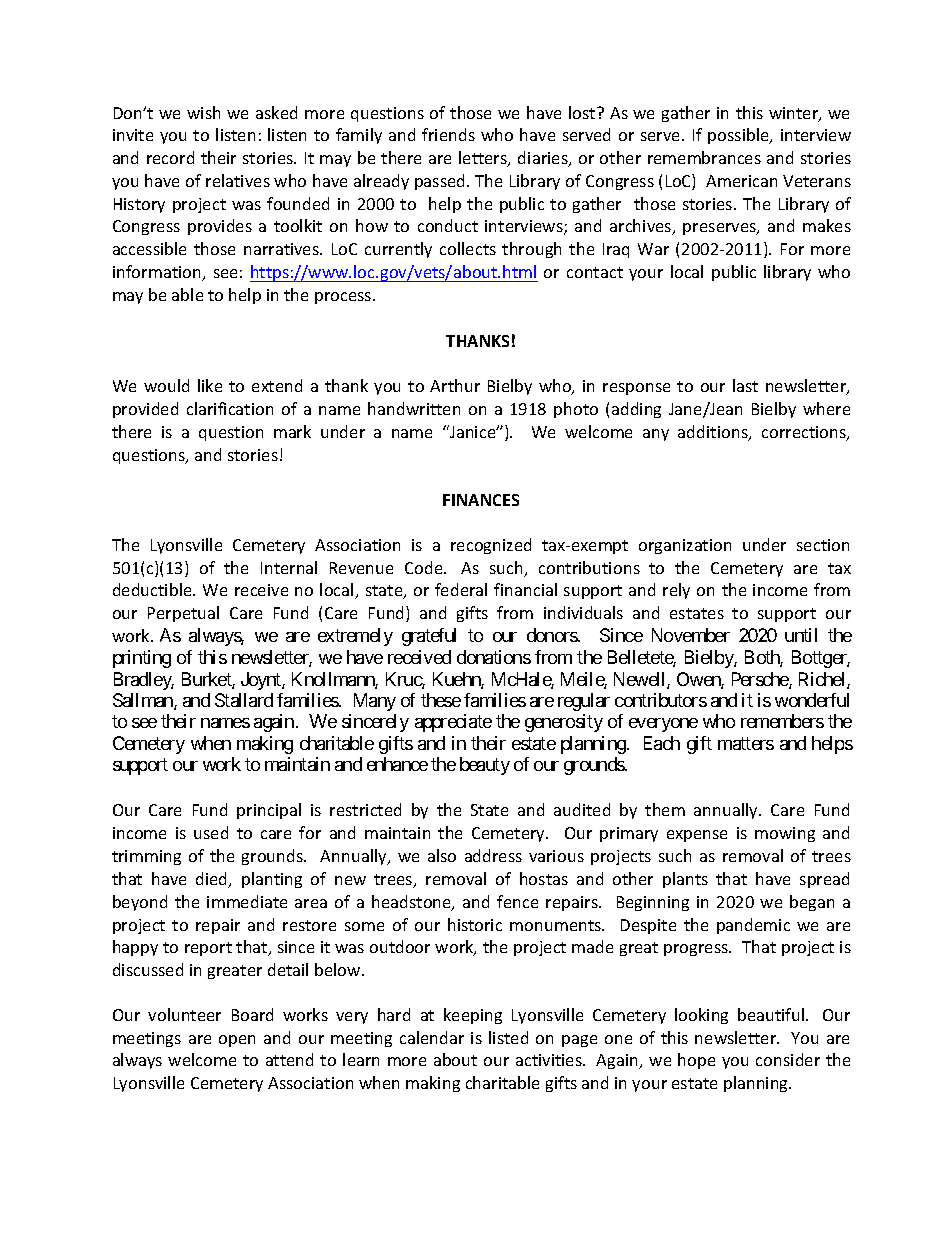  What do you see at coordinates (484, 159) in the screenshot?
I see `letters` at bounding box center [484, 159].
